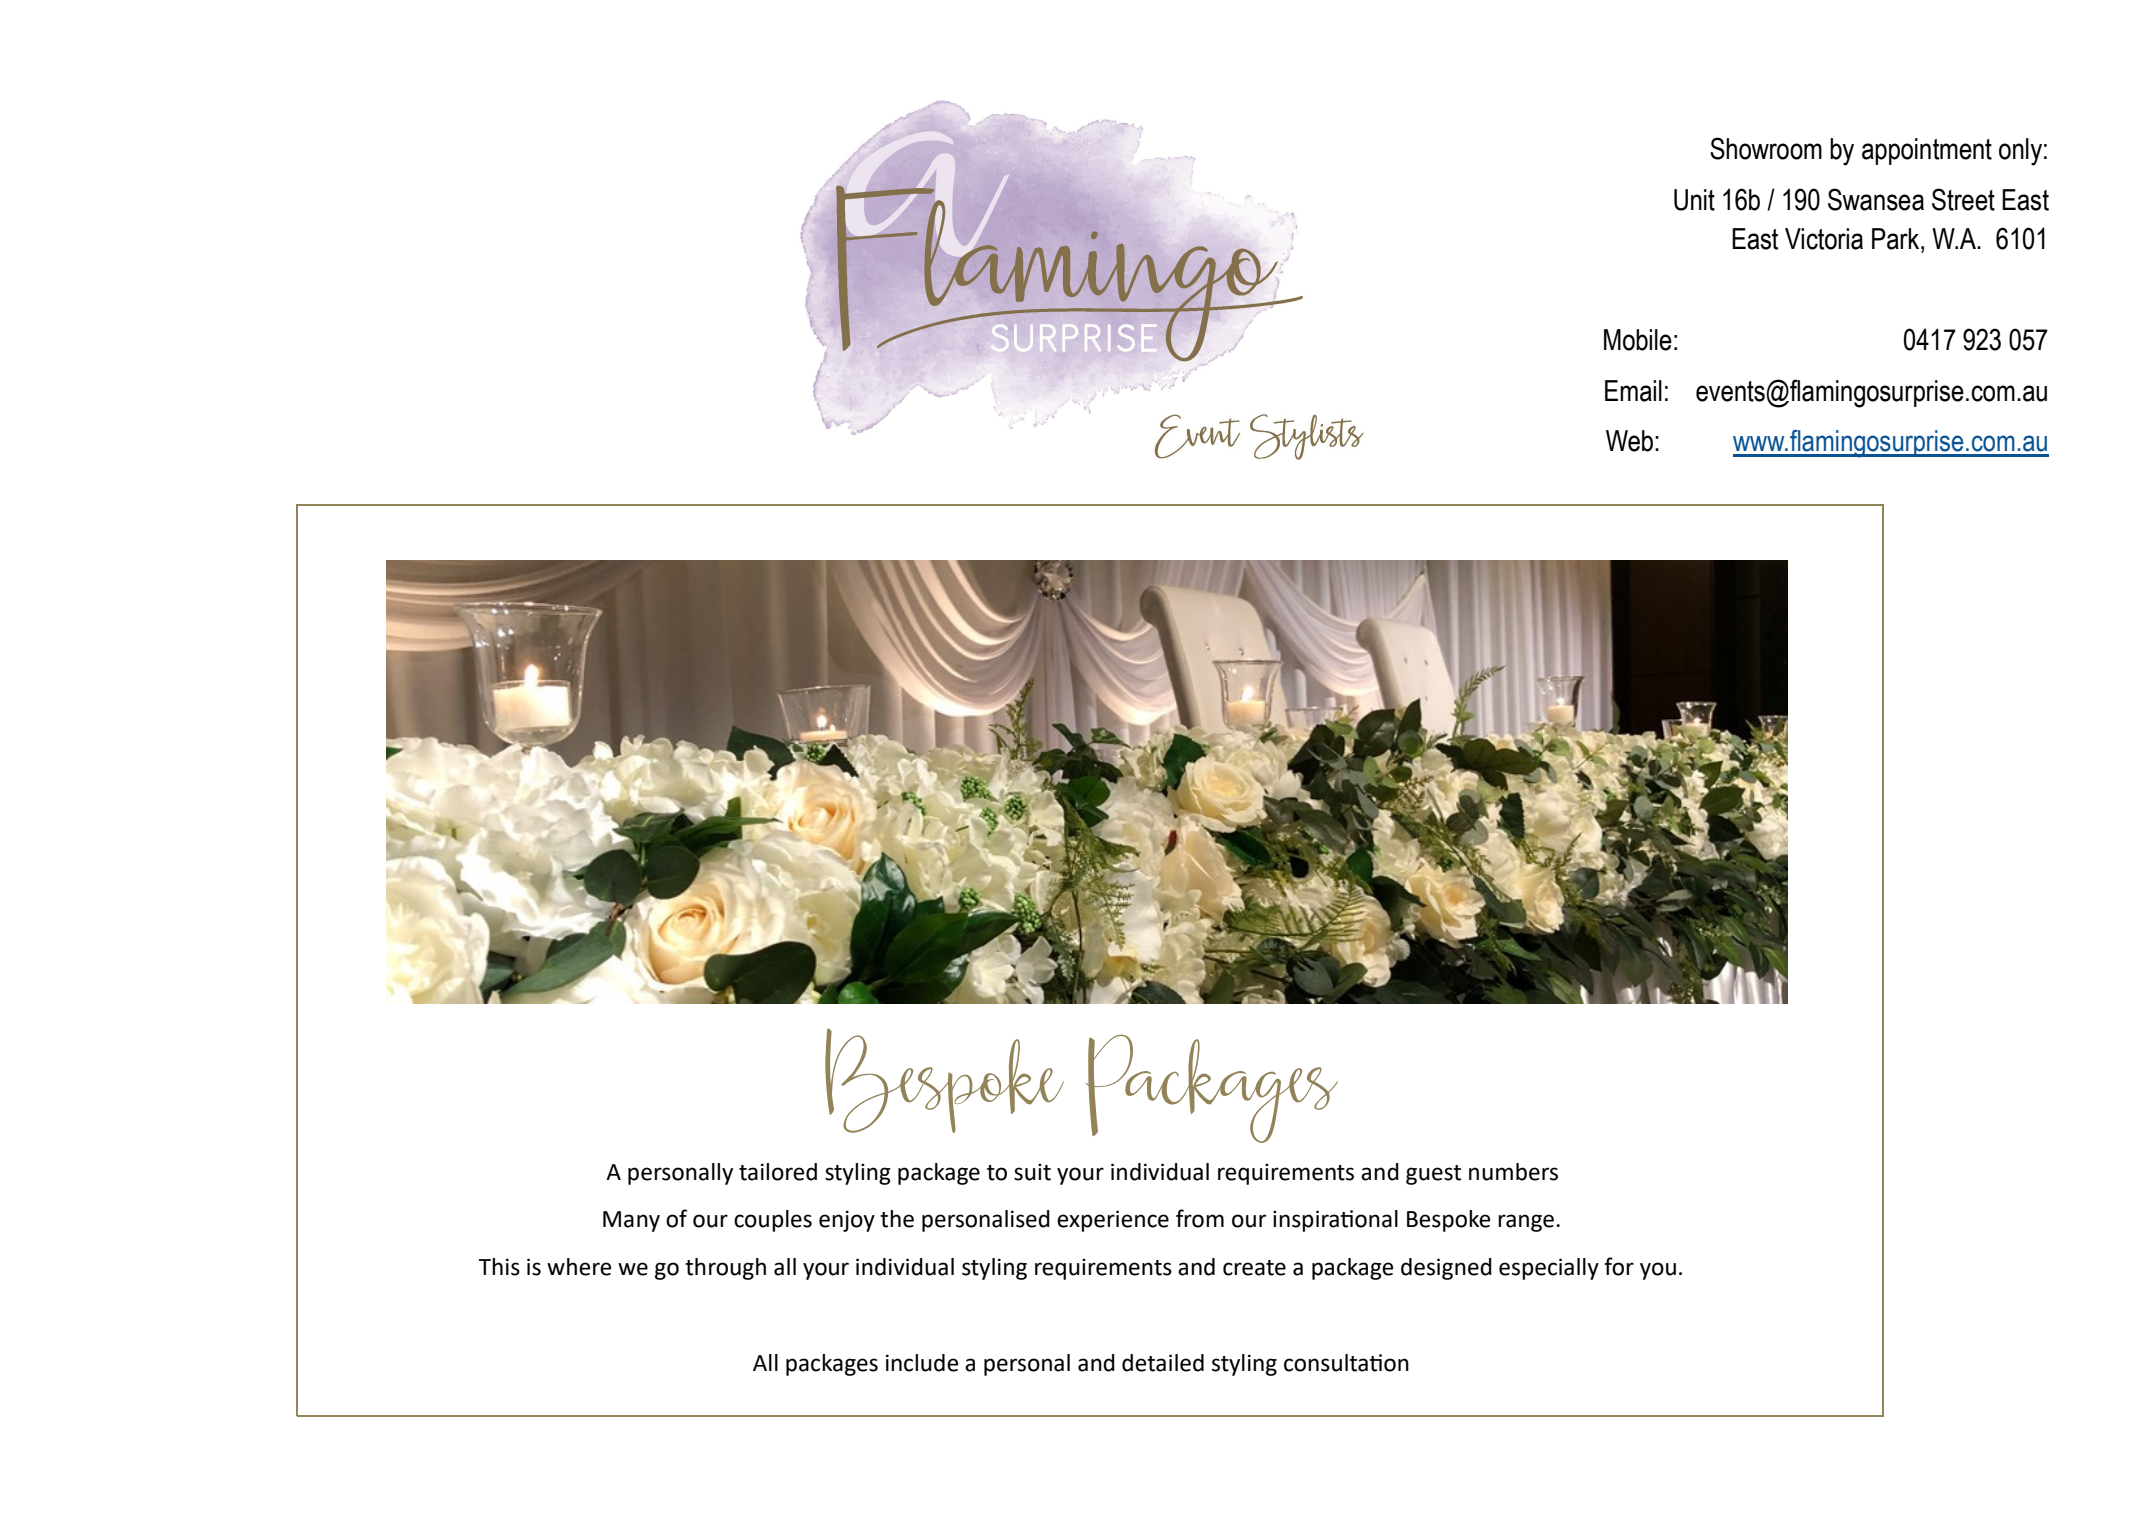 The width and height of the page is (2156, 1525). What do you see at coordinates (1633, 391) in the page?
I see `Email` at bounding box center [1633, 391].
